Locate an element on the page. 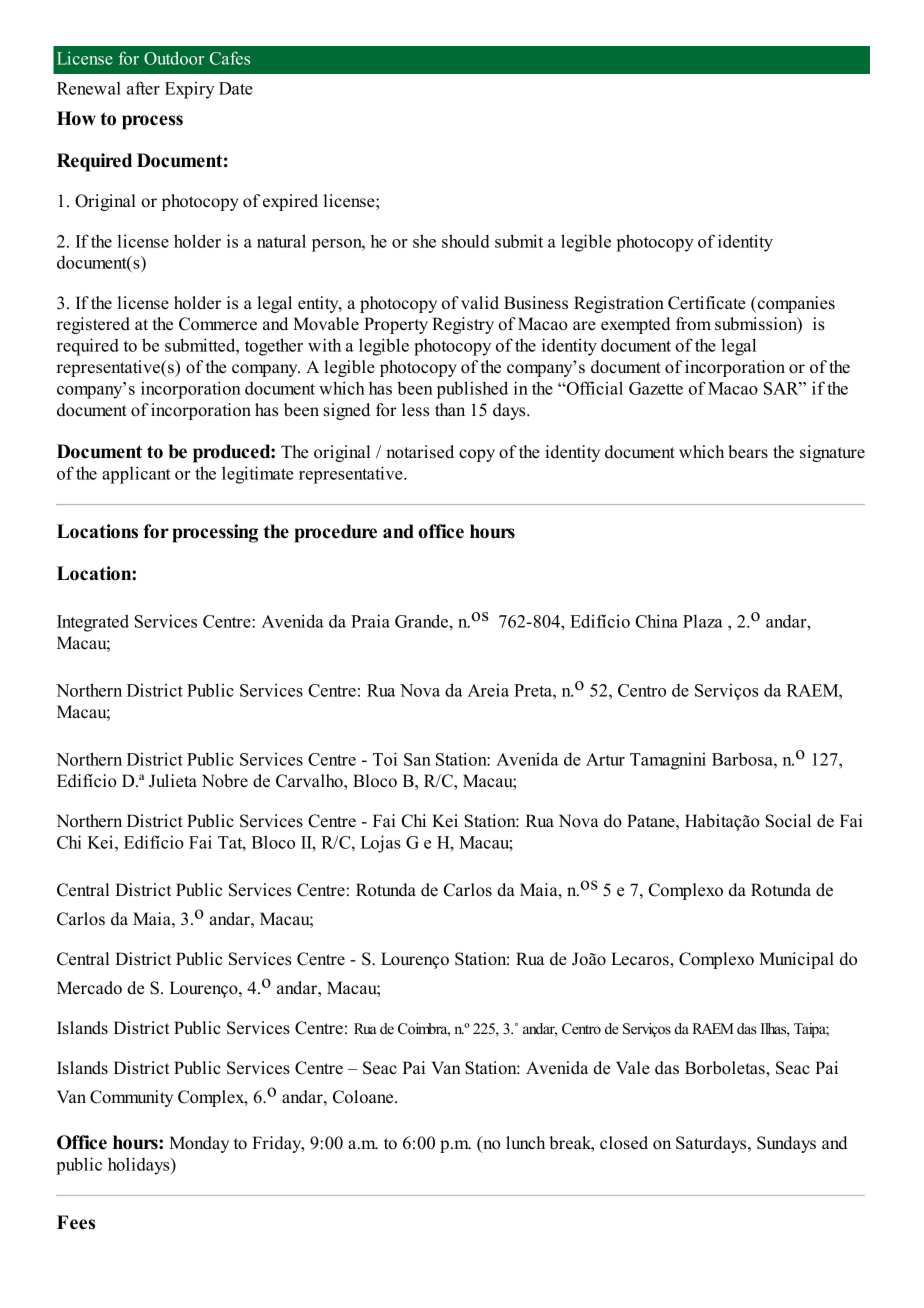  Julieta is located at coordinates (173, 781).
